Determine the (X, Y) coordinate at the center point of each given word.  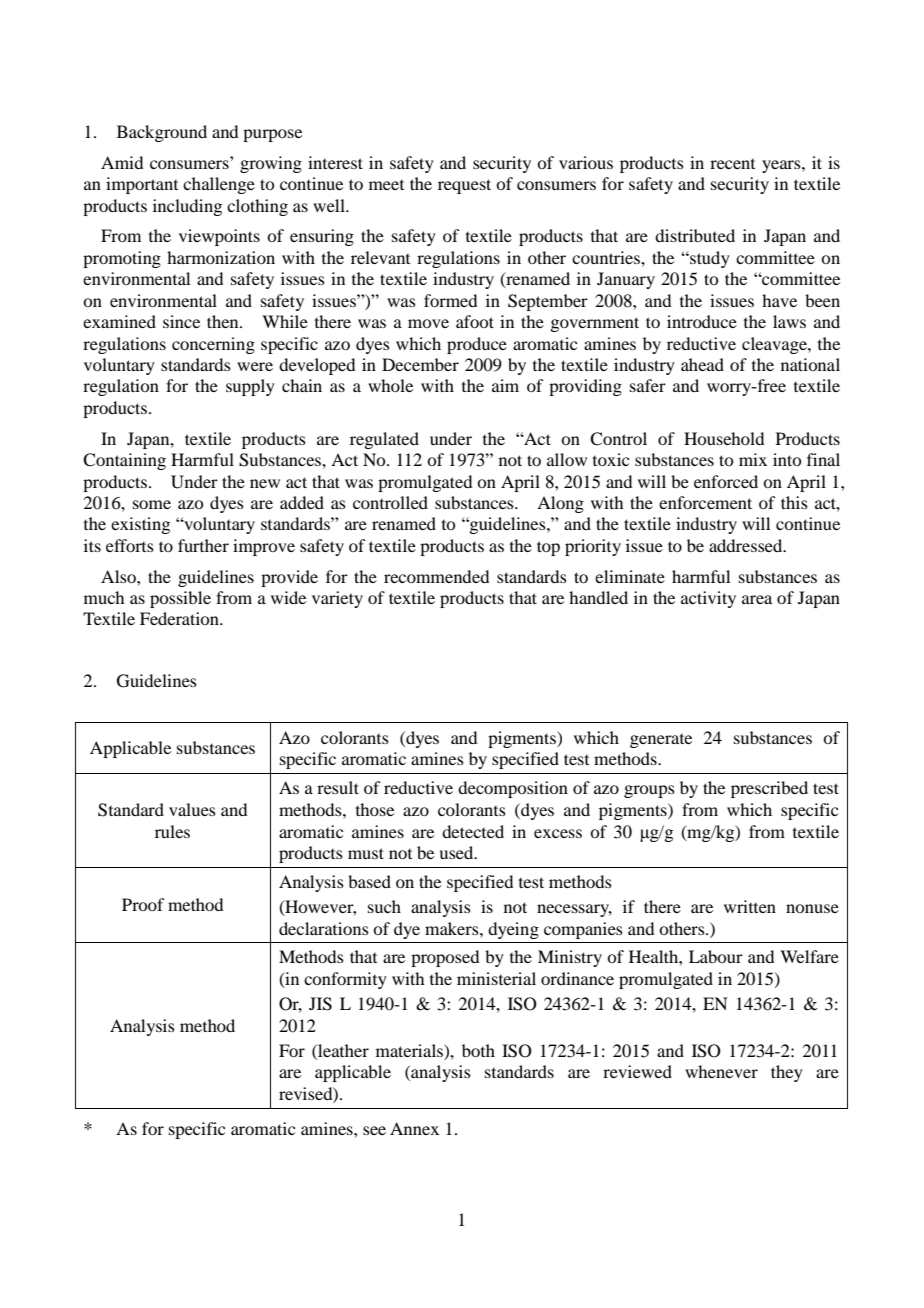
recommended (436, 576)
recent (732, 164)
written (750, 906)
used (457, 852)
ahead (702, 364)
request (464, 186)
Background (162, 133)
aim (505, 385)
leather (342, 1050)
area (757, 599)
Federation (180, 618)
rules (172, 831)
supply (250, 387)
